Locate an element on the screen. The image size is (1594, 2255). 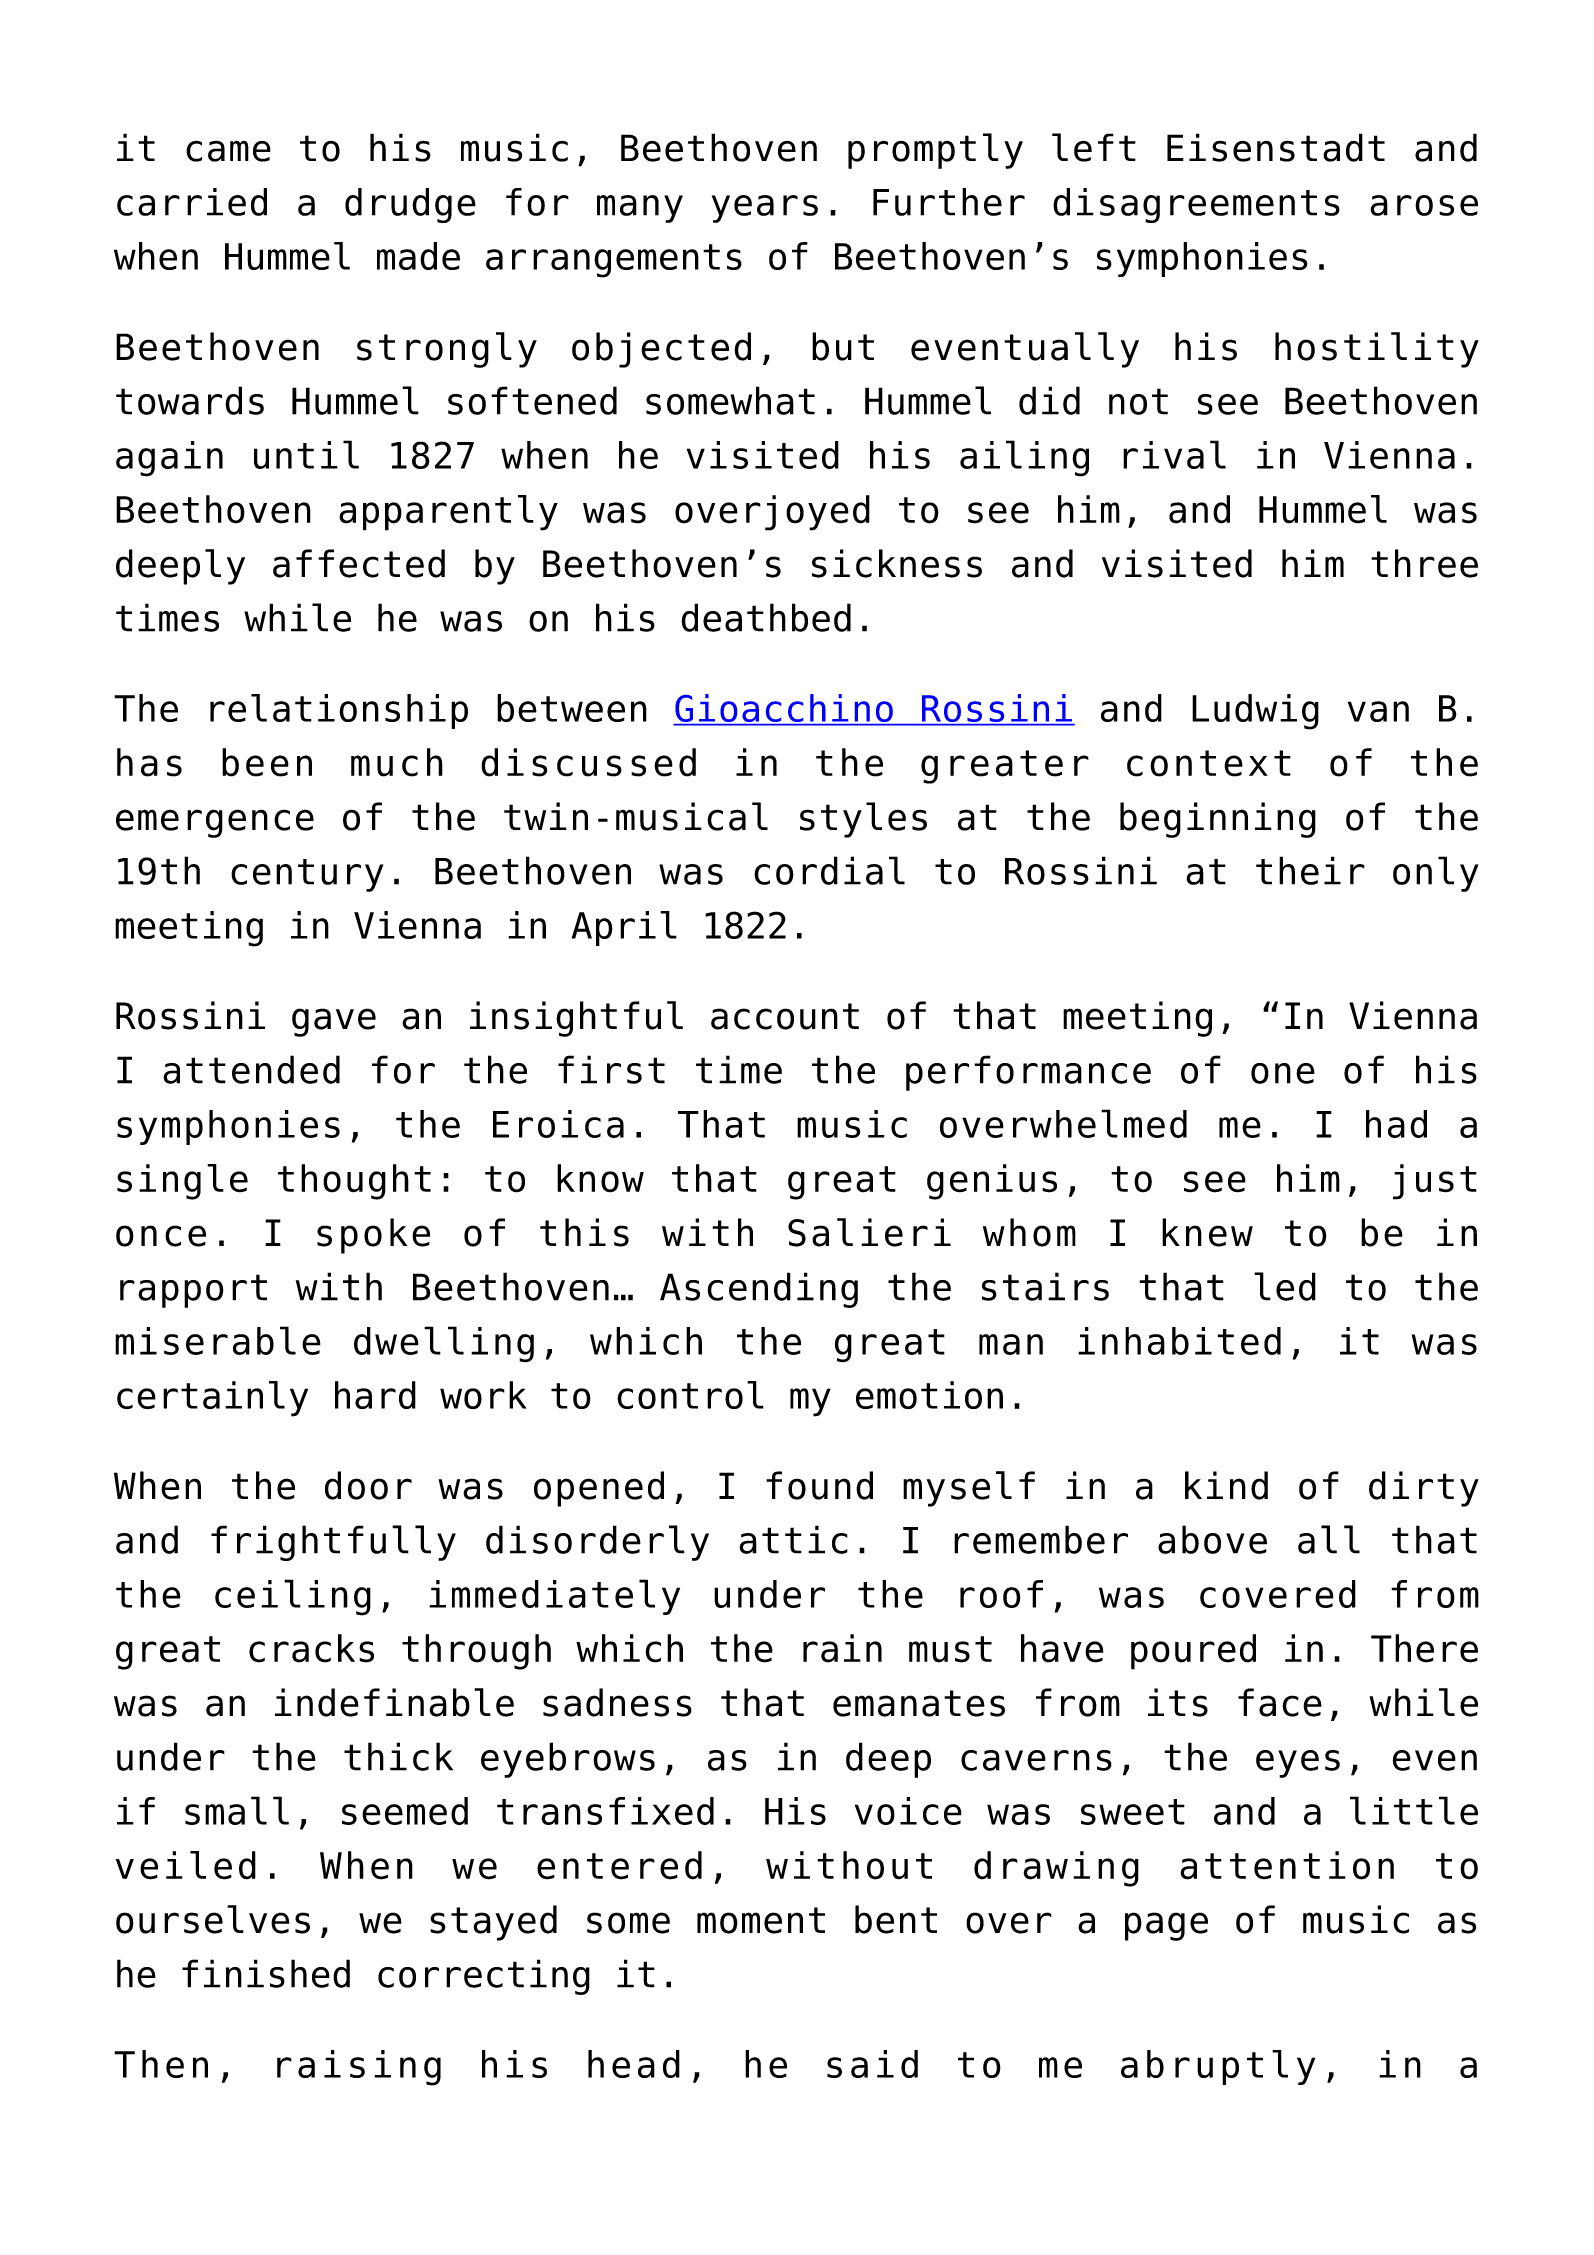
came is located at coordinates (228, 151).
